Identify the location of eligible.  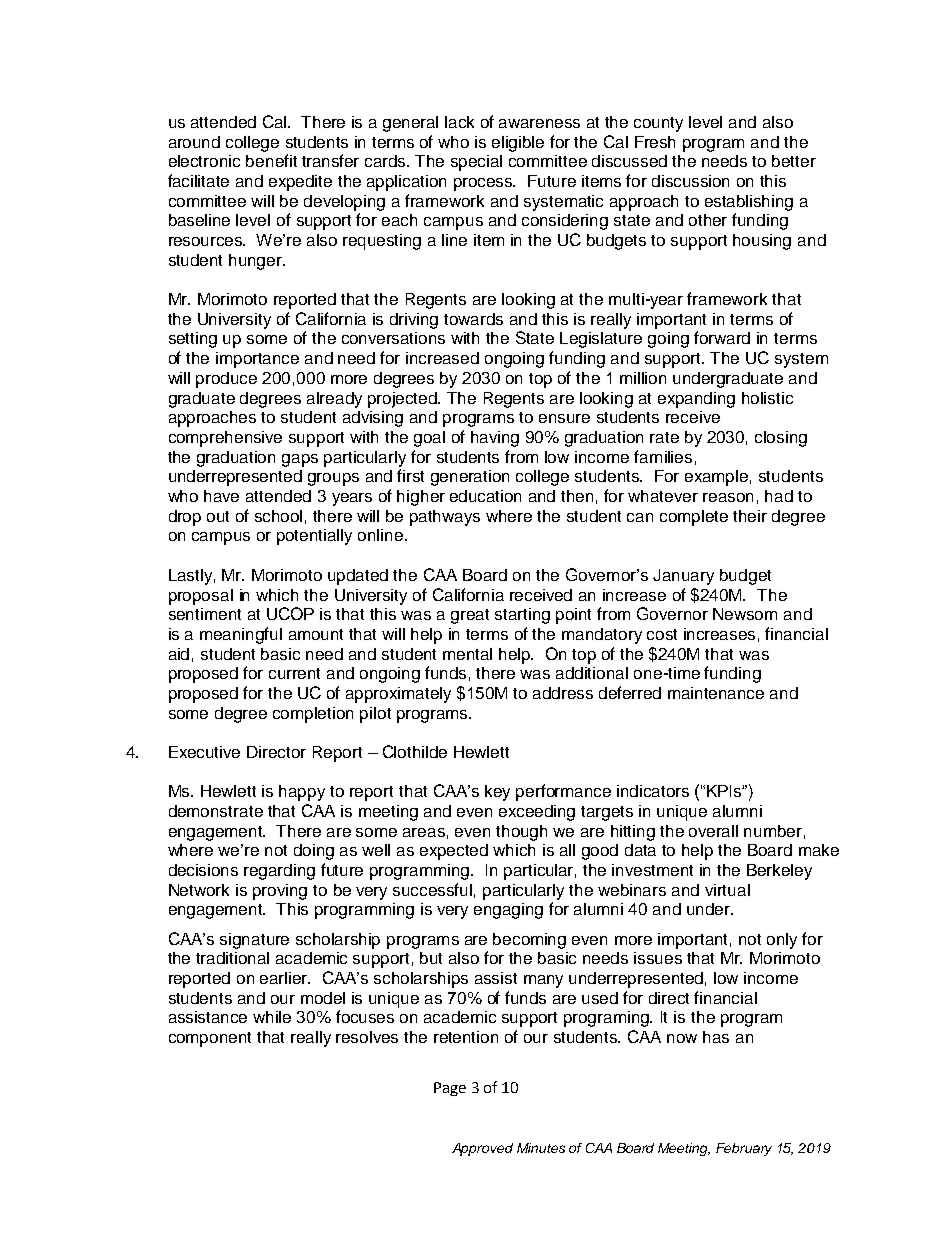
(518, 144).
